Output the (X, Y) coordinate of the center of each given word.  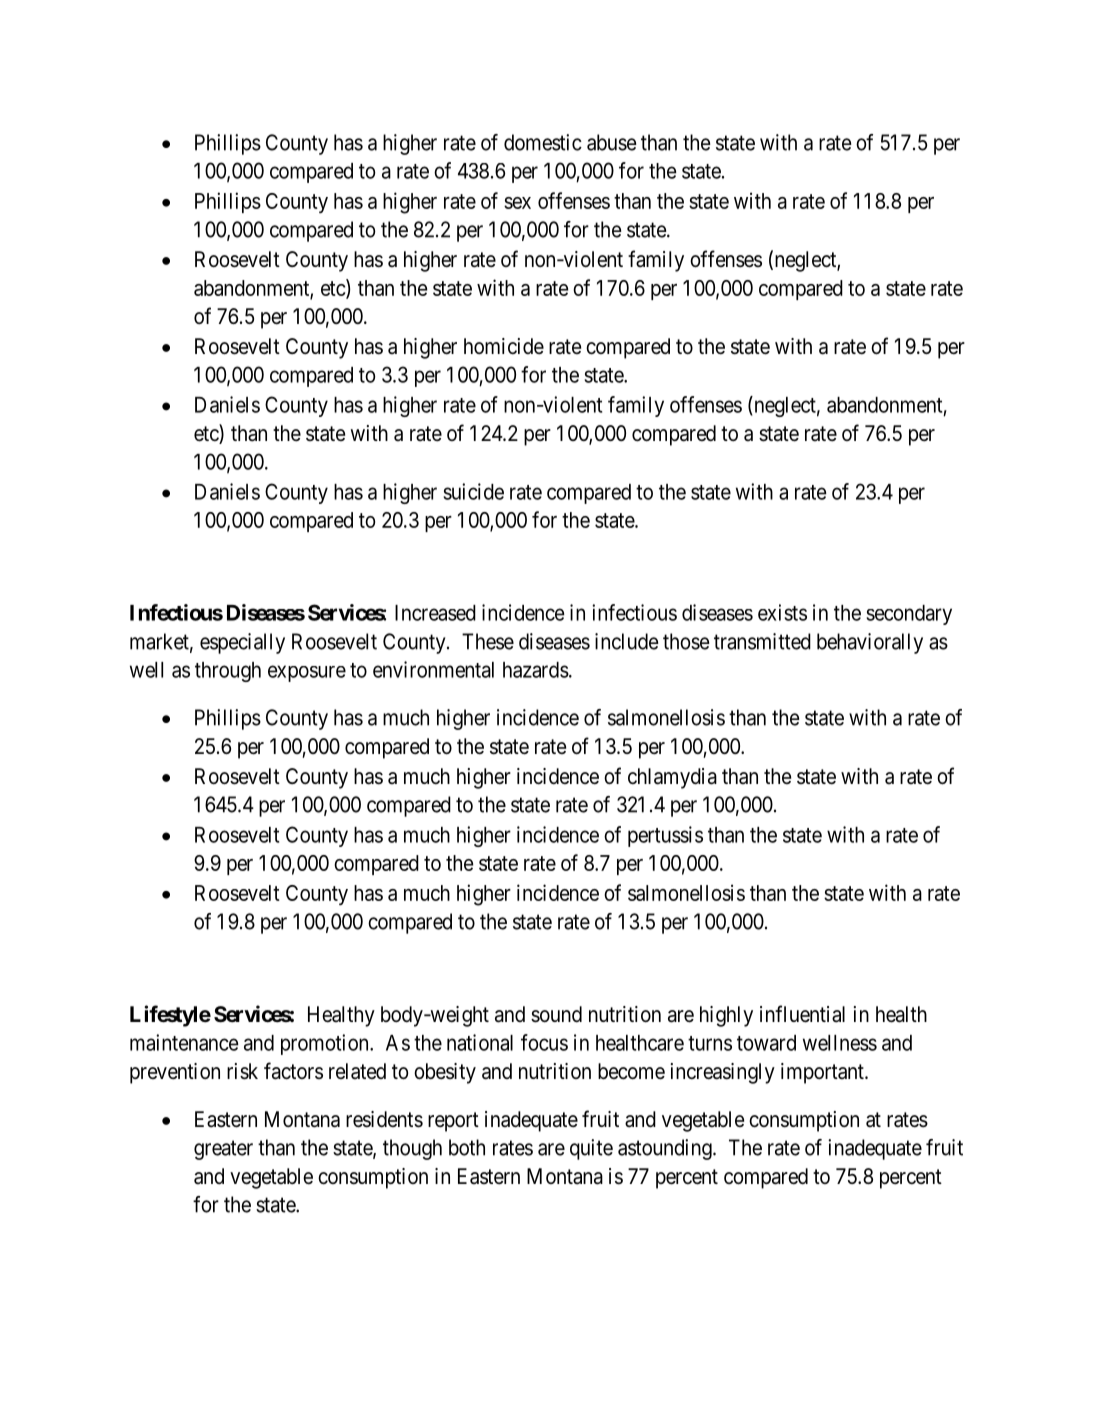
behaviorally (870, 643)
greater (223, 1150)
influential (802, 1014)
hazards (536, 670)
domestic (543, 142)
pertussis (665, 836)
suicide (473, 491)
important (823, 1073)
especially (242, 643)
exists (782, 612)
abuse (612, 142)
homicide (504, 346)
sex (517, 203)
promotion (326, 1044)
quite (591, 1149)
